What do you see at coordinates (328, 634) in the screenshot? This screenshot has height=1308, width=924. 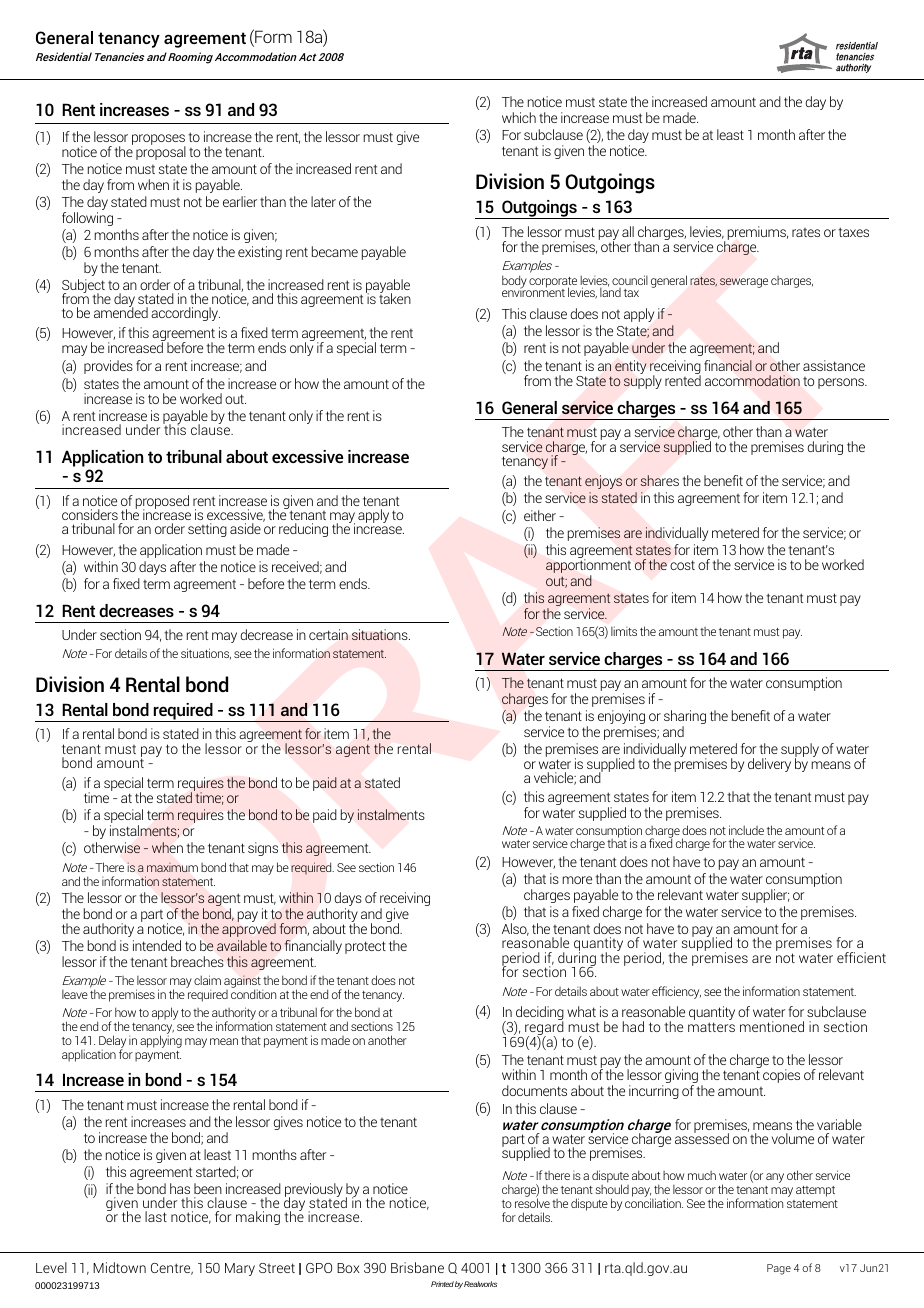 I see `certain` at bounding box center [328, 634].
